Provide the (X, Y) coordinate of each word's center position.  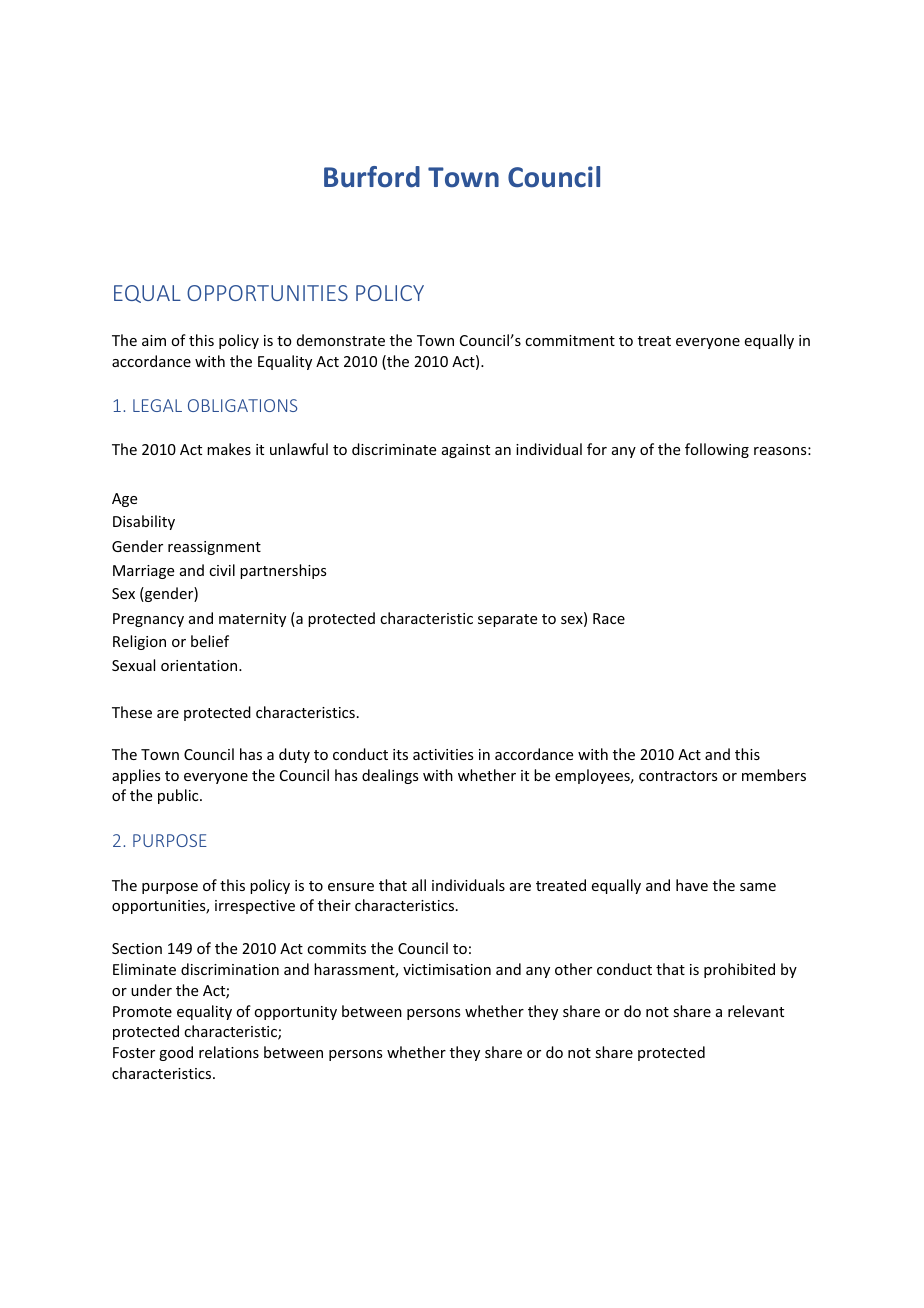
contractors (678, 776)
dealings (390, 776)
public (179, 796)
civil (222, 570)
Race (609, 618)
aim (154, 340)
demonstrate (341, 340)
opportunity (295, 1013)
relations (229, 1052)
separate (507, 620)
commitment (570, 340)
